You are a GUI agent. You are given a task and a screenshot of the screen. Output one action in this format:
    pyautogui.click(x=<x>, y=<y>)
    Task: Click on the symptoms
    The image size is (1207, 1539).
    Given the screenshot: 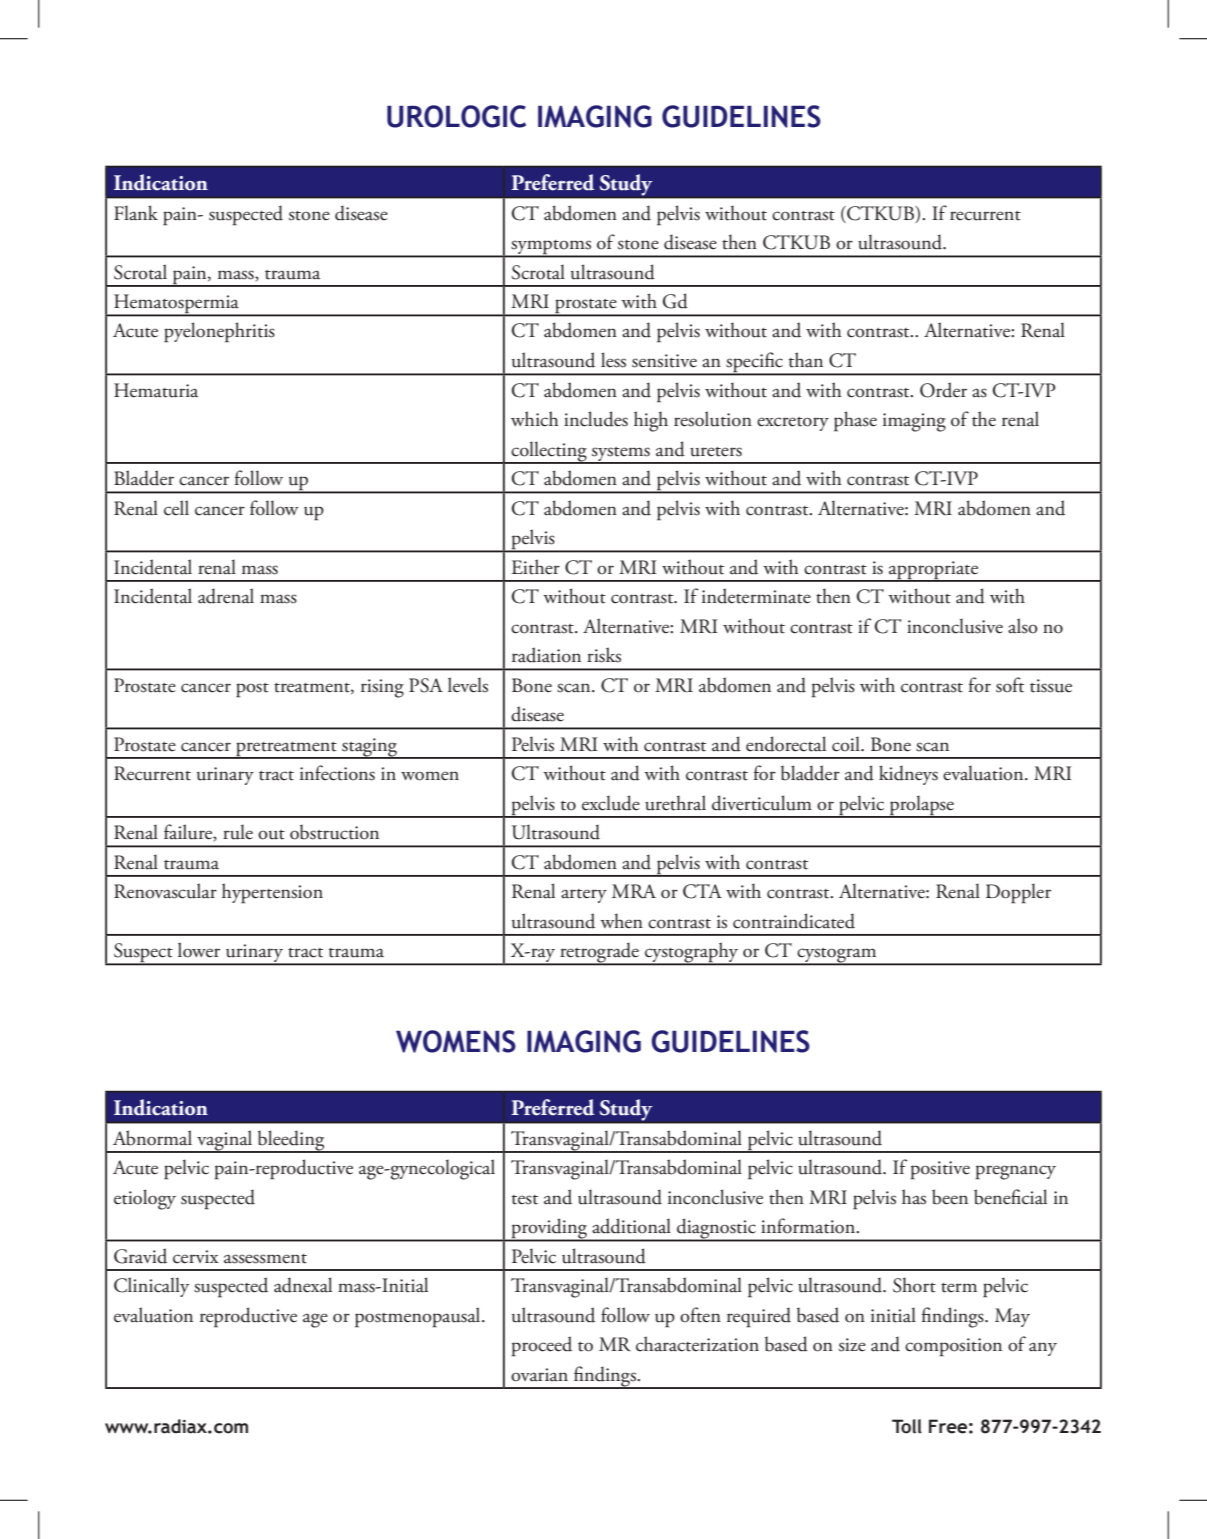 What is the action you would take?
    pyautogui.click(x=551, y=248)
